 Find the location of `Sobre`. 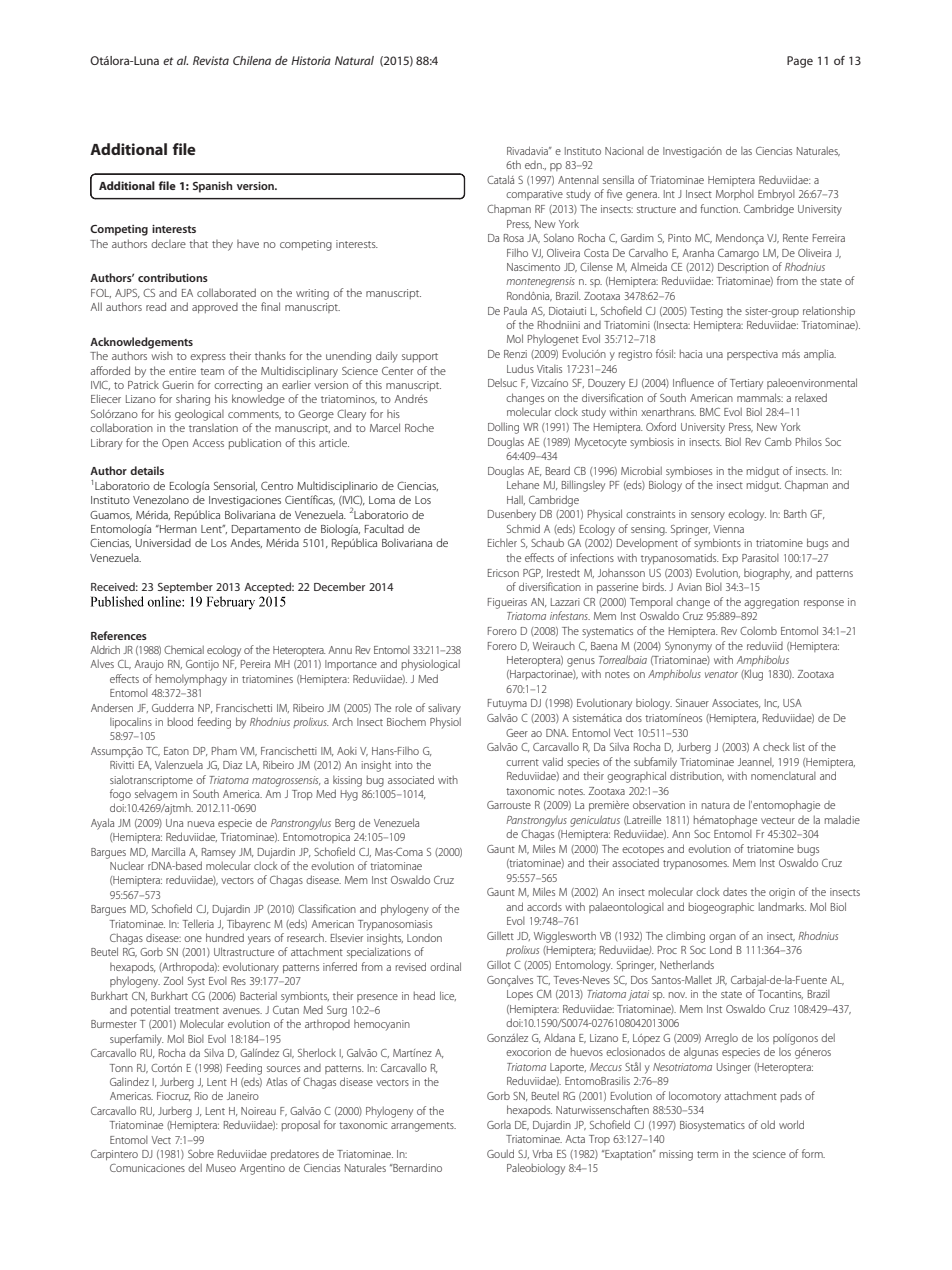

Sobre is located at coordinates (201, 1154).
